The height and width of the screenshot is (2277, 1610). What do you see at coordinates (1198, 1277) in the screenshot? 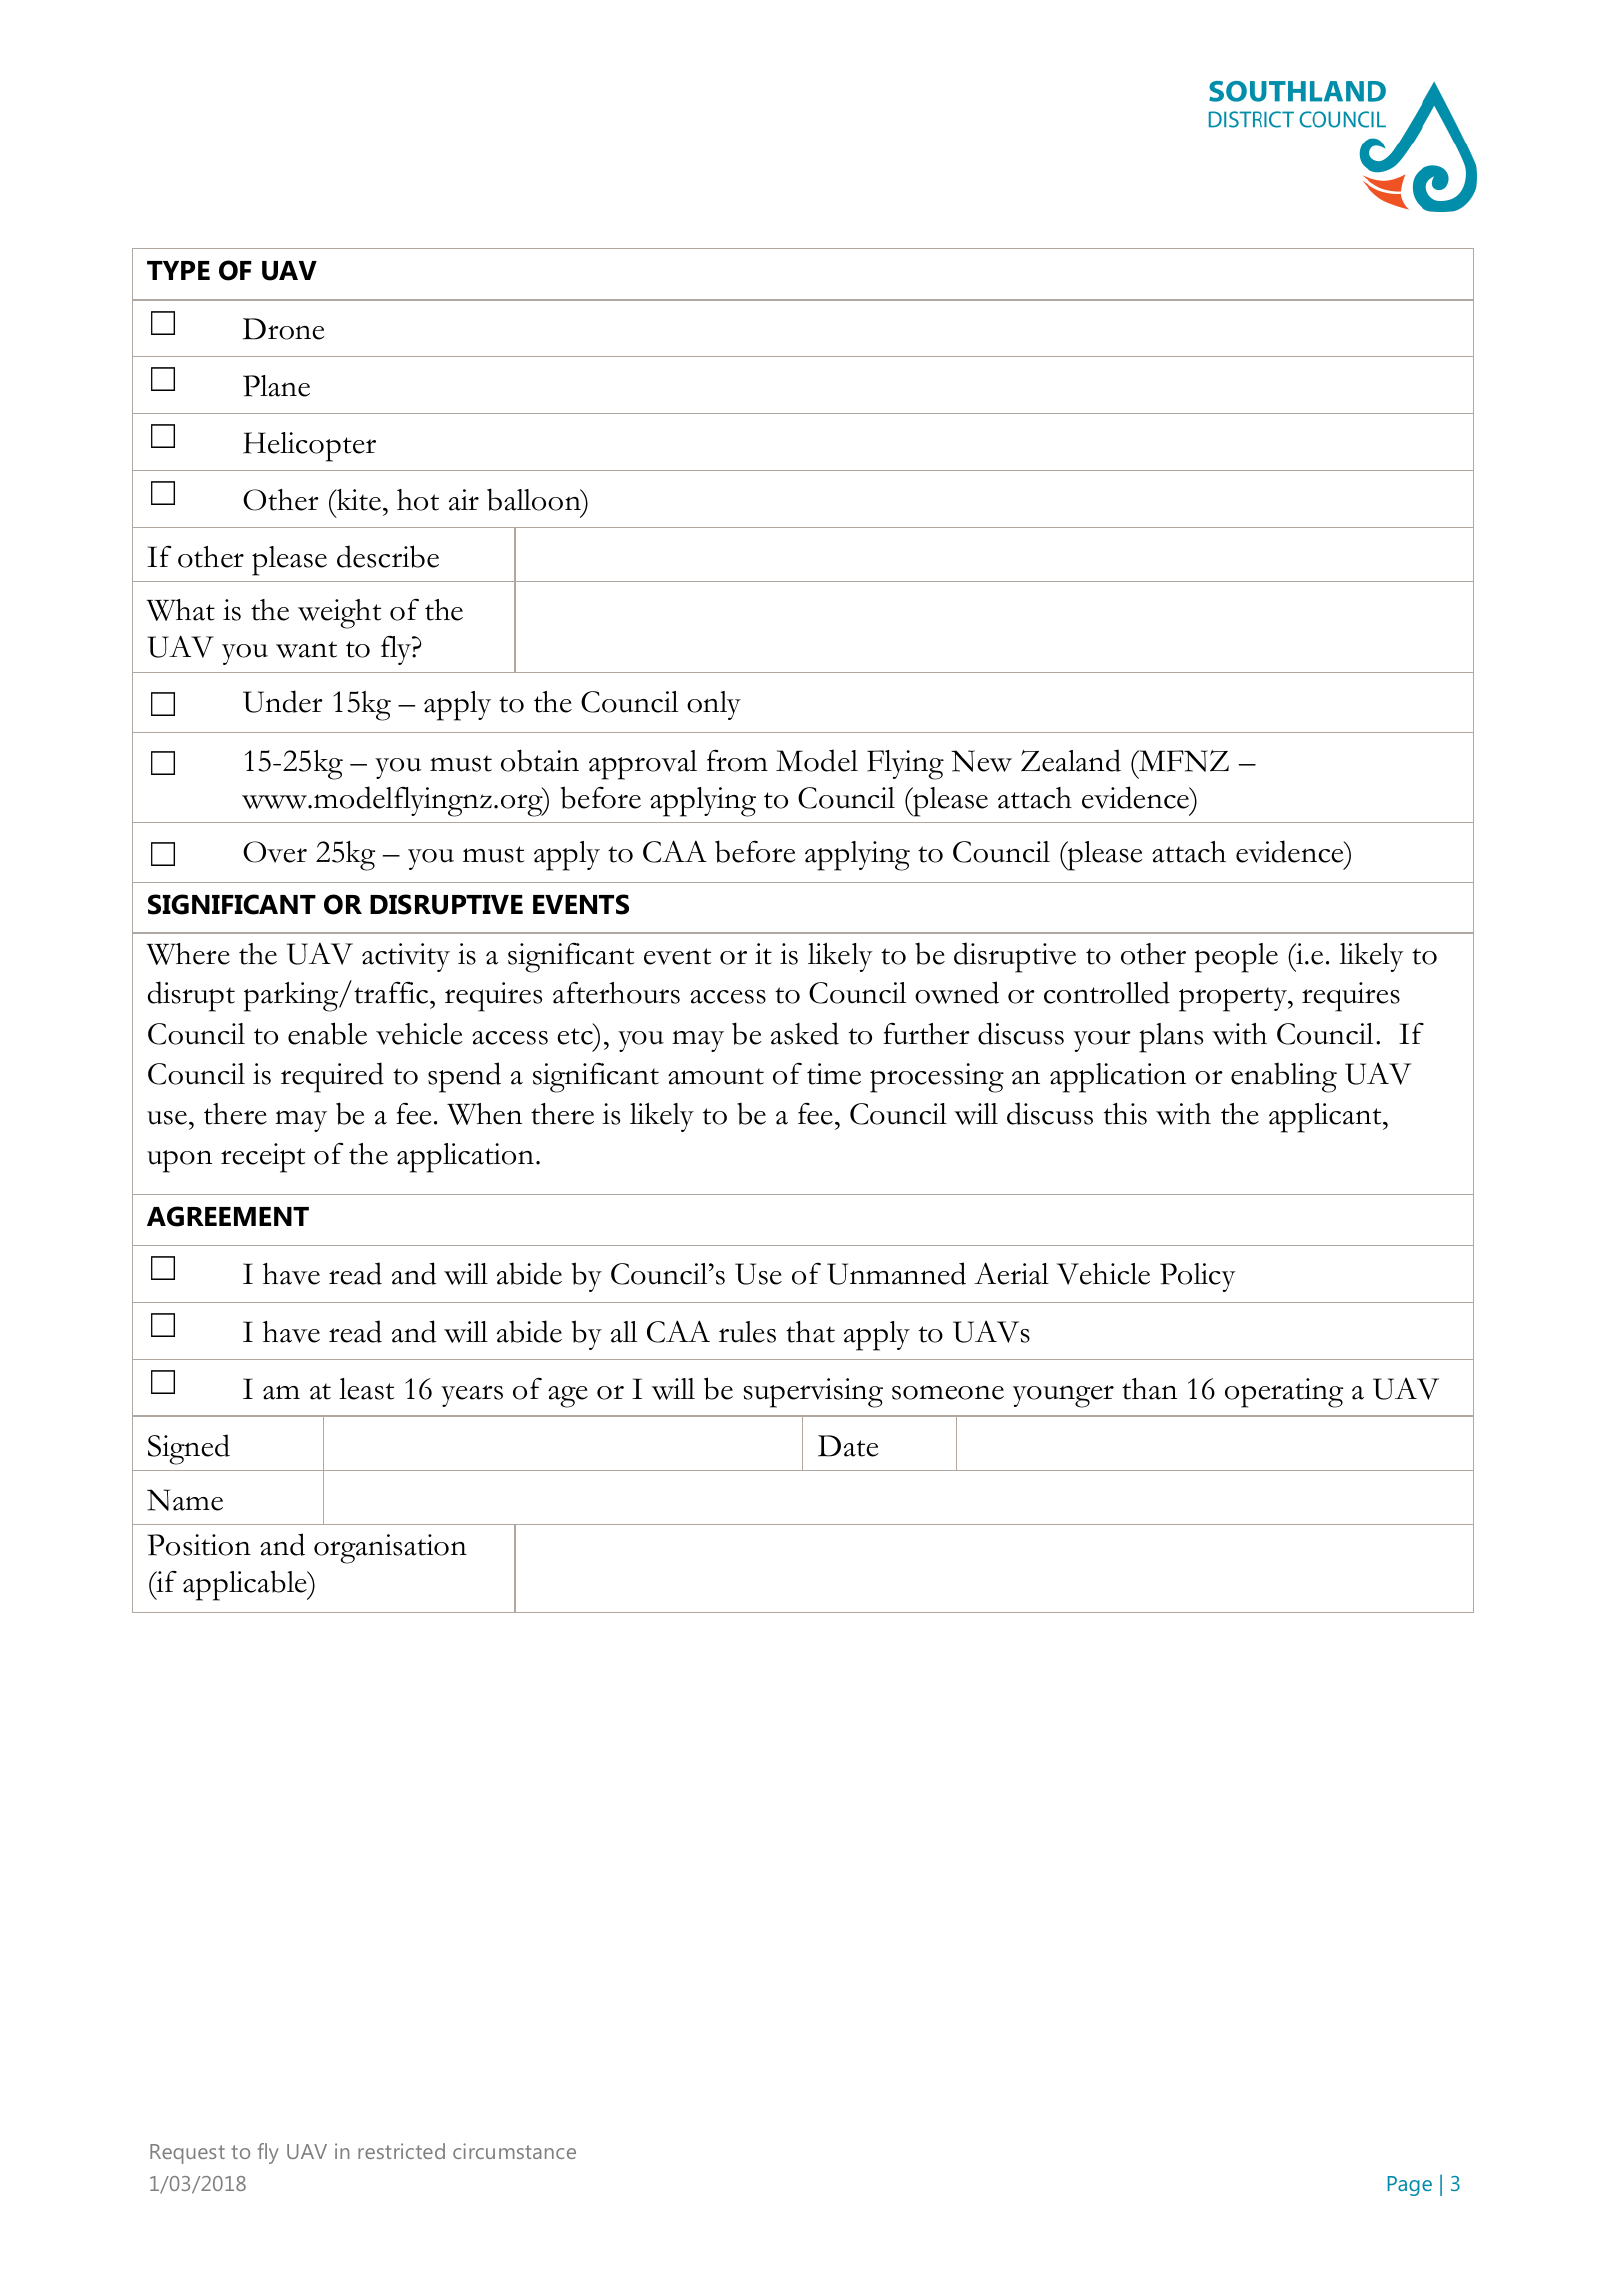
I see `Policy` at bounding box center [1198, 1277].
